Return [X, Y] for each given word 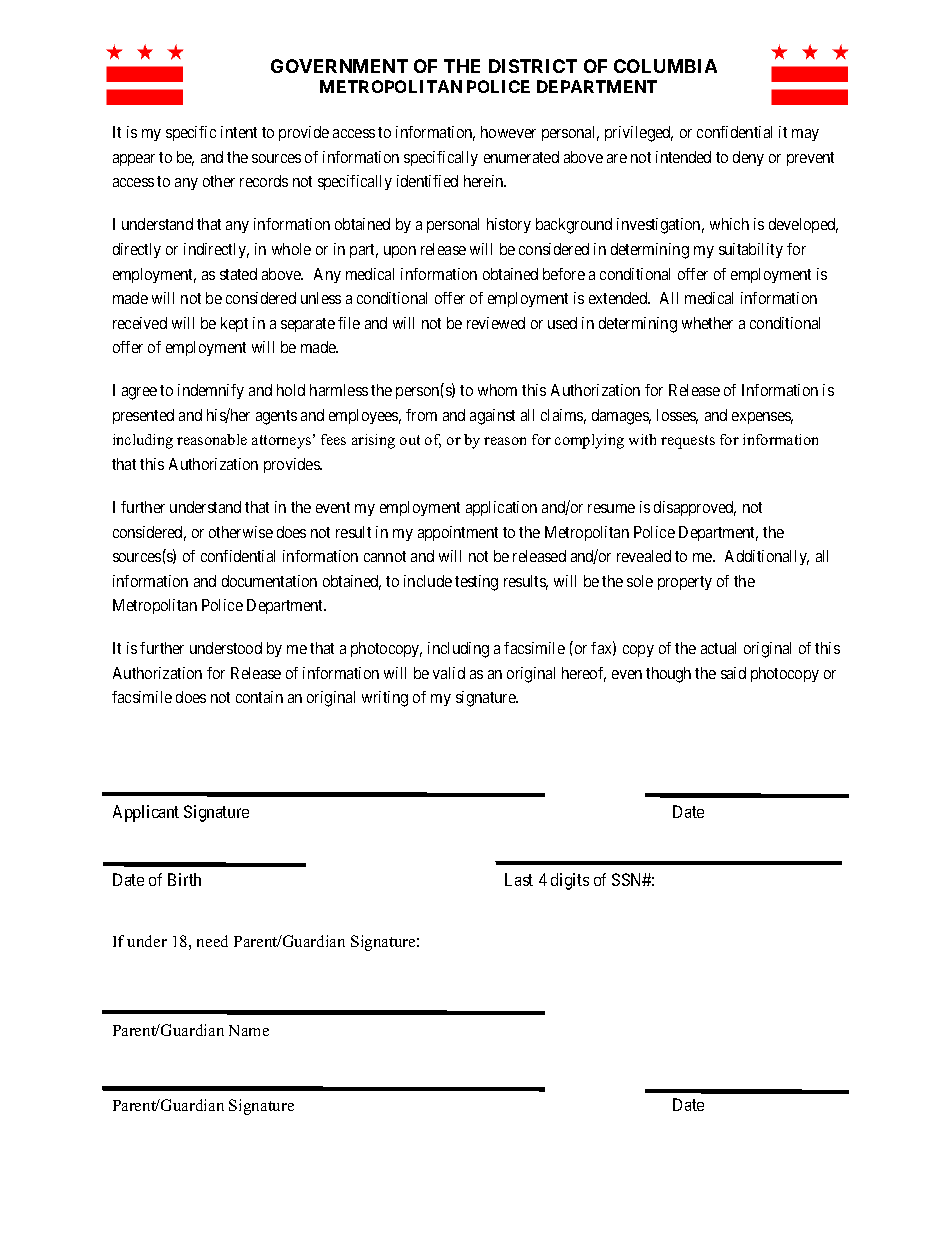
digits [570, 881]
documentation [269, 581]
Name [249, 1030]
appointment [458, 533]
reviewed [496, 323]
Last [519, 879]
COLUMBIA [665, 66]
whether [707, 323]
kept [234, 324]
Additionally [767, 557]
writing [385, 699]
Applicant [146, 813]
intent [239, 132]
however [508, 132]
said [733, 673]
